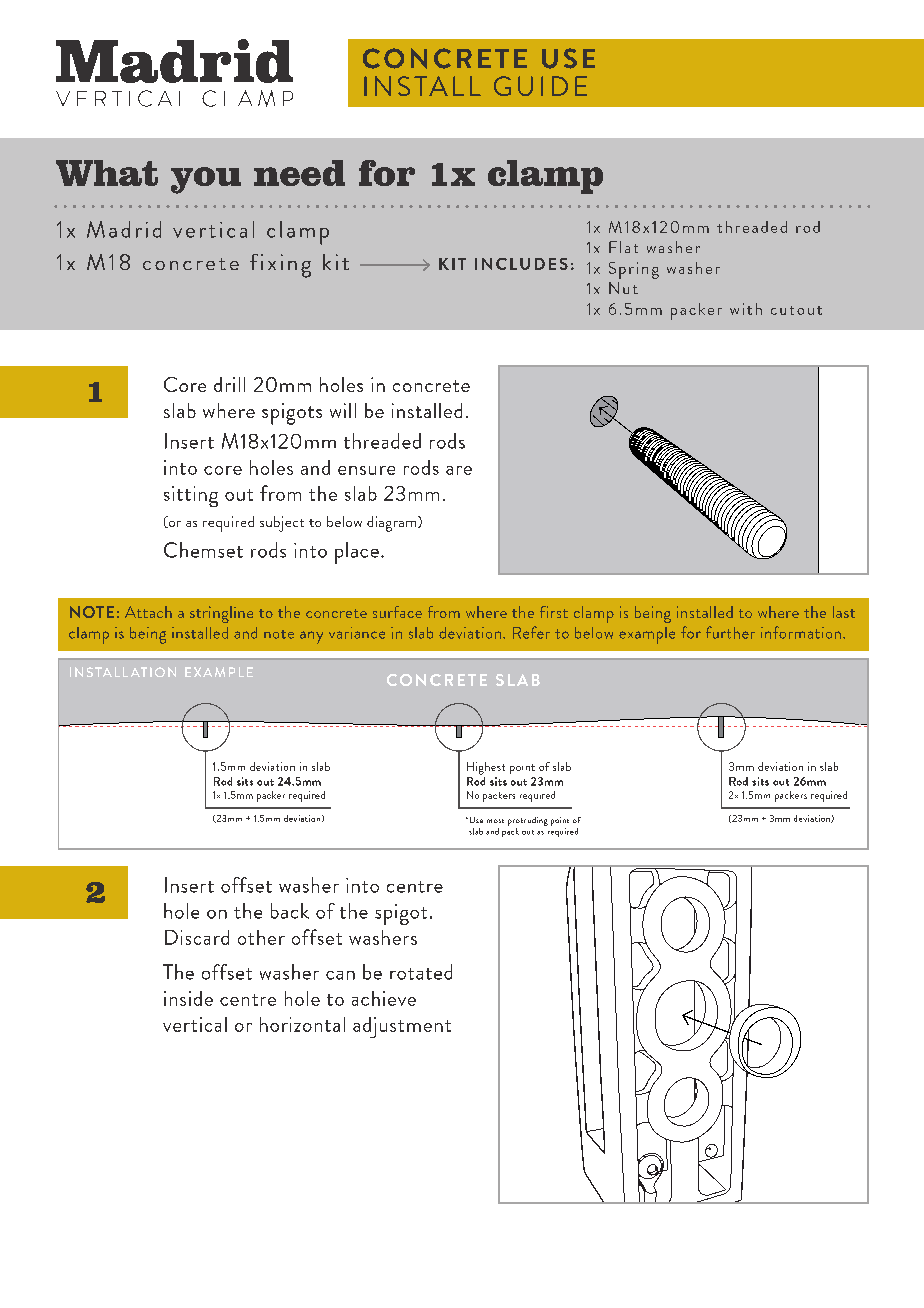  What do you see at coordinates (343, 410) in the screenshot?
I see `will` at bounding box center [343, 410].
